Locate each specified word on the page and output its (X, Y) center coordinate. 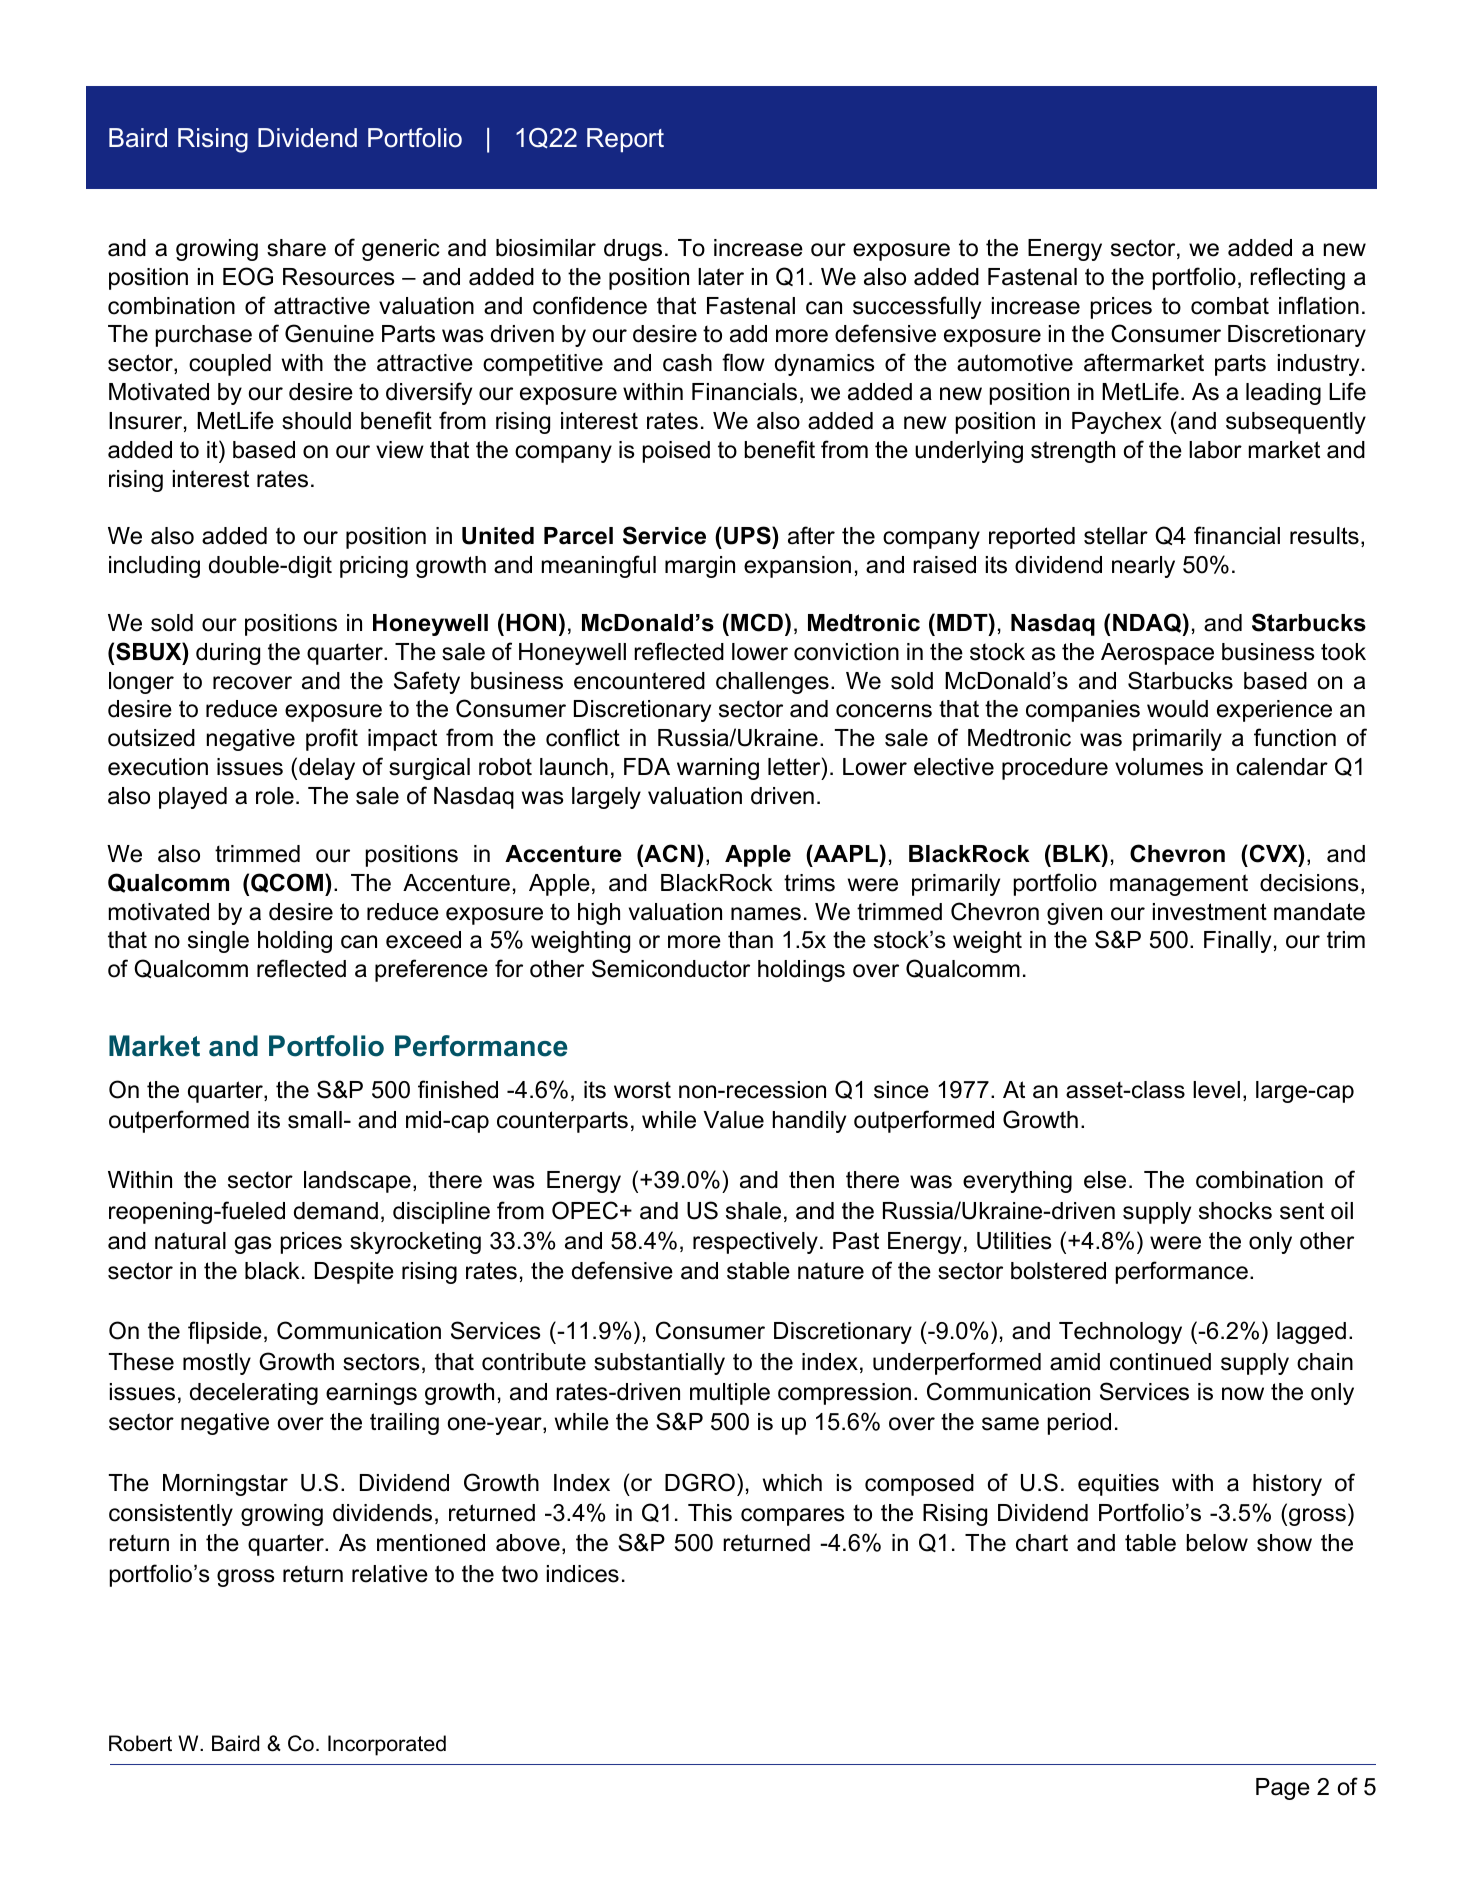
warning (718, 769)
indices (583, 1574)
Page (1283, 1789)
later (721, 277)
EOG (248, 276)
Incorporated (387, 1745)
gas (253, 1245)
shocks (1235, 1211)
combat (1230, 306)
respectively (755, 1243)
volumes (1159, 767)
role (275, 796)
